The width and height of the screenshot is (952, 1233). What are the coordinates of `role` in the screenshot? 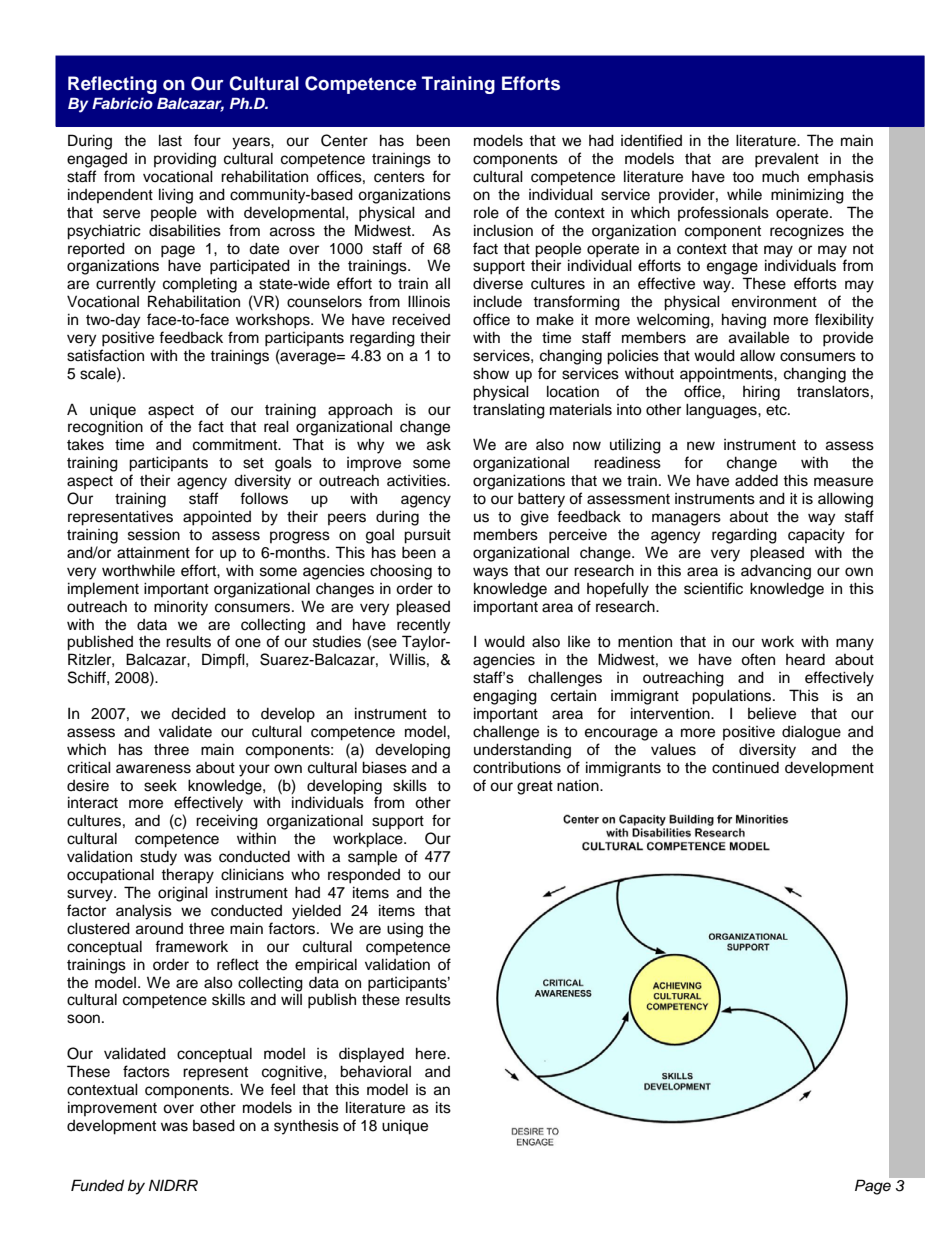 It's located at (486, 212).
